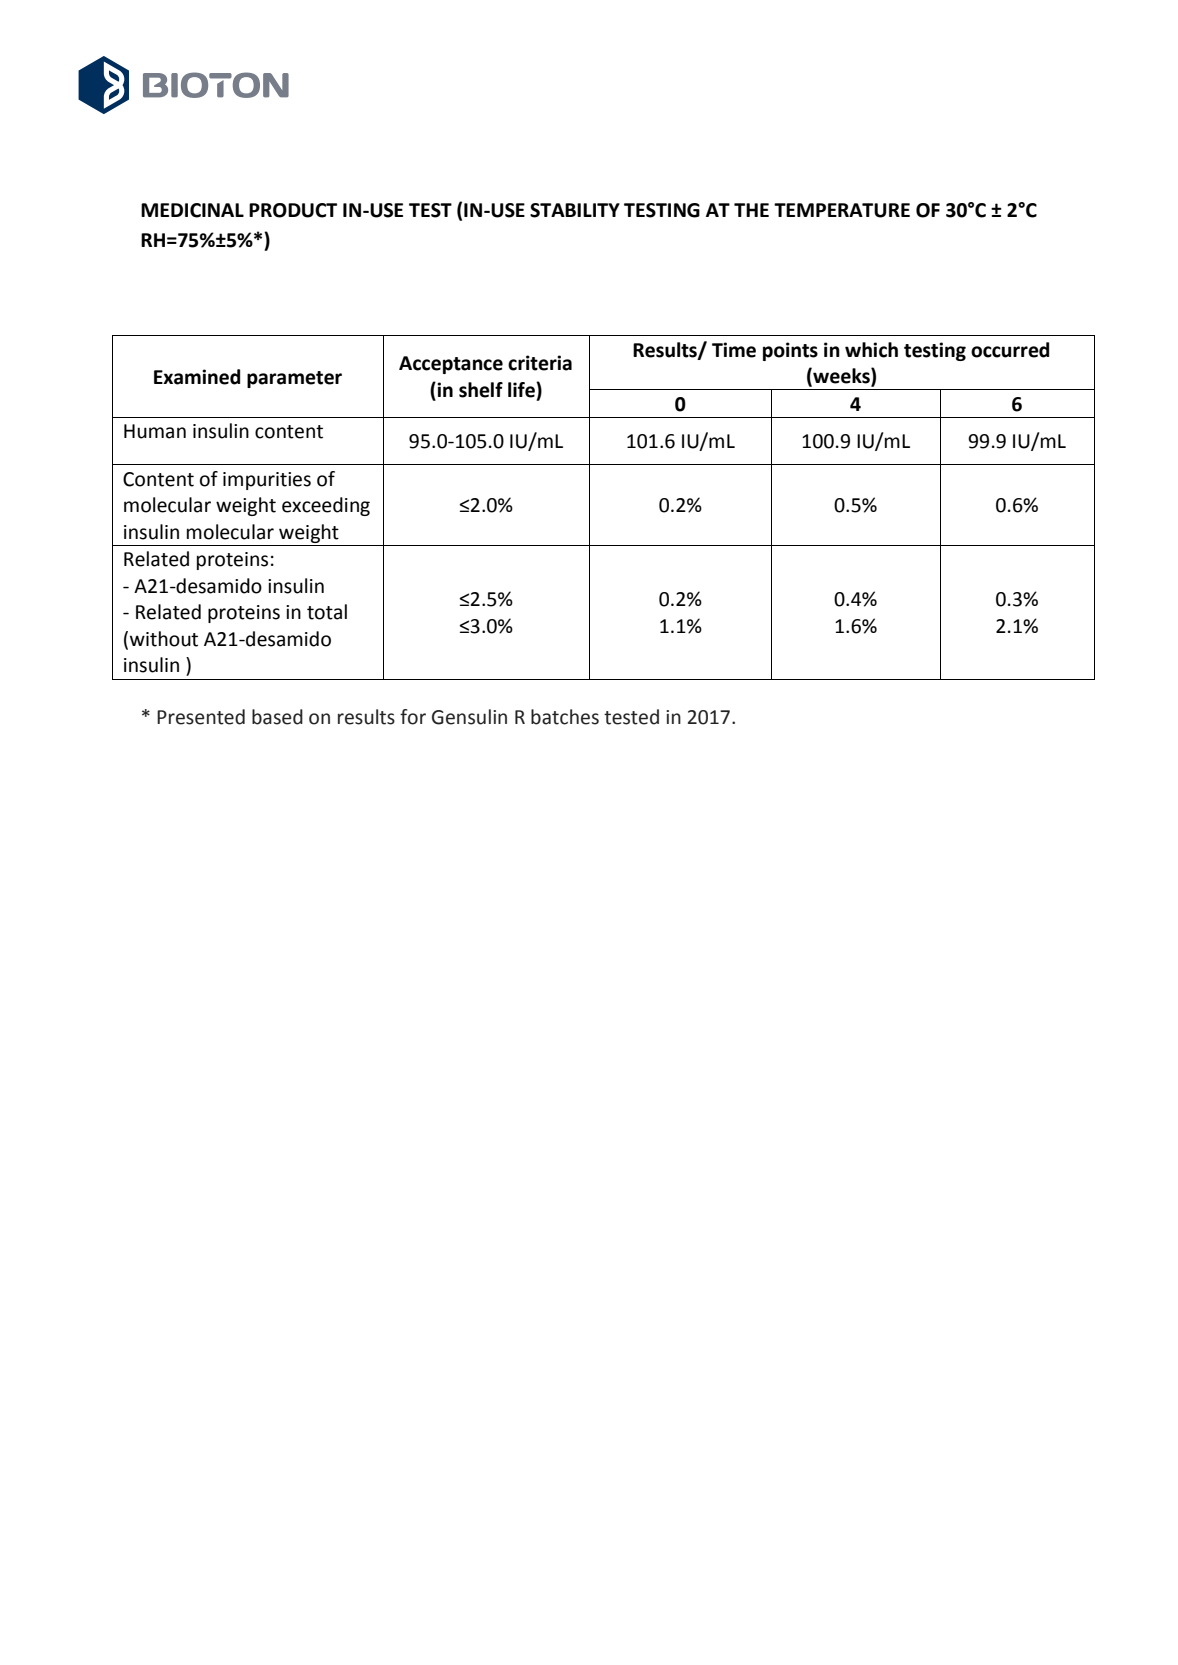  I want to click on PRODUCT, so click(293, 210).
